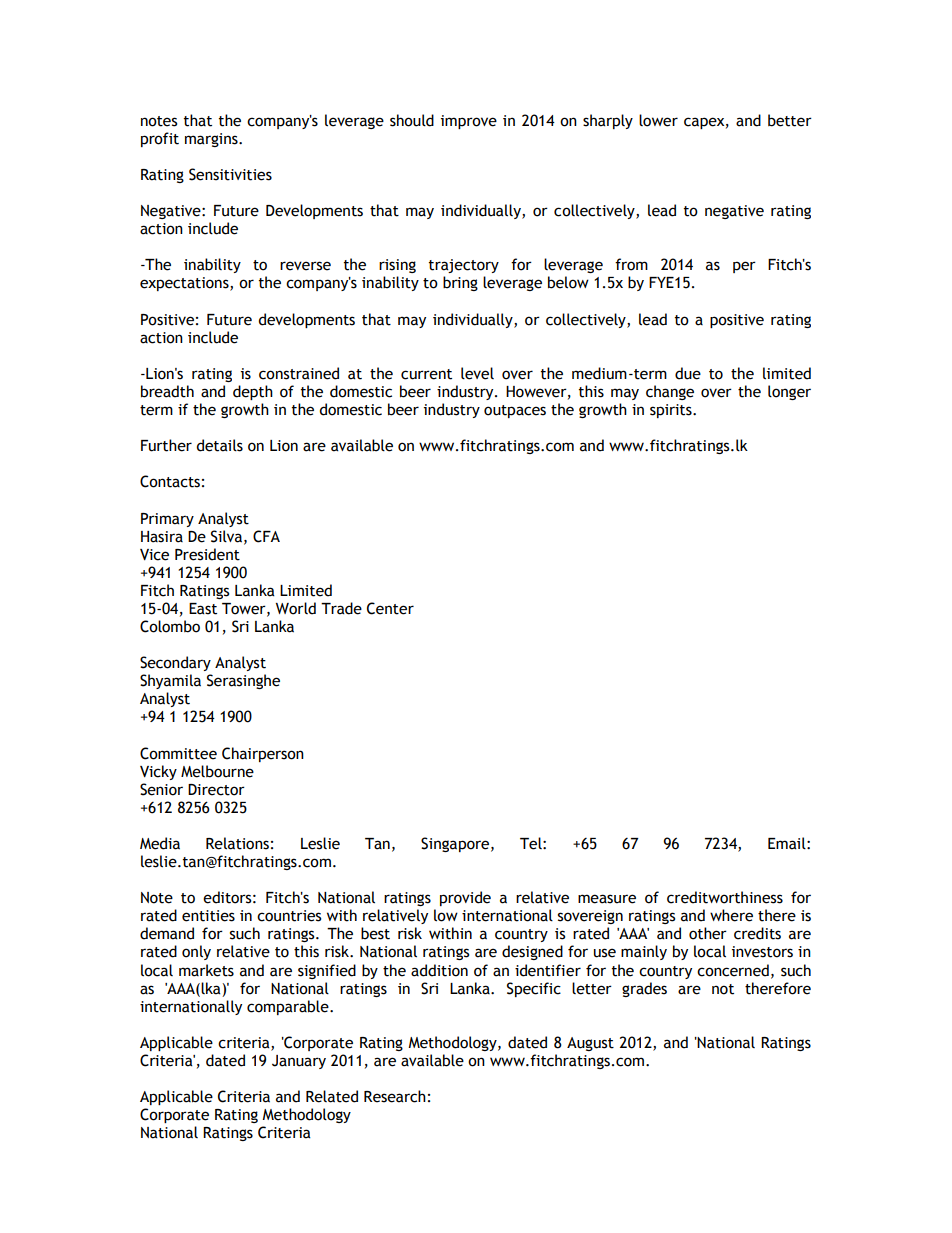  What do you see at coordinates (390, 608) in the page?
I see `Center` at bounding box center [390, 608].
